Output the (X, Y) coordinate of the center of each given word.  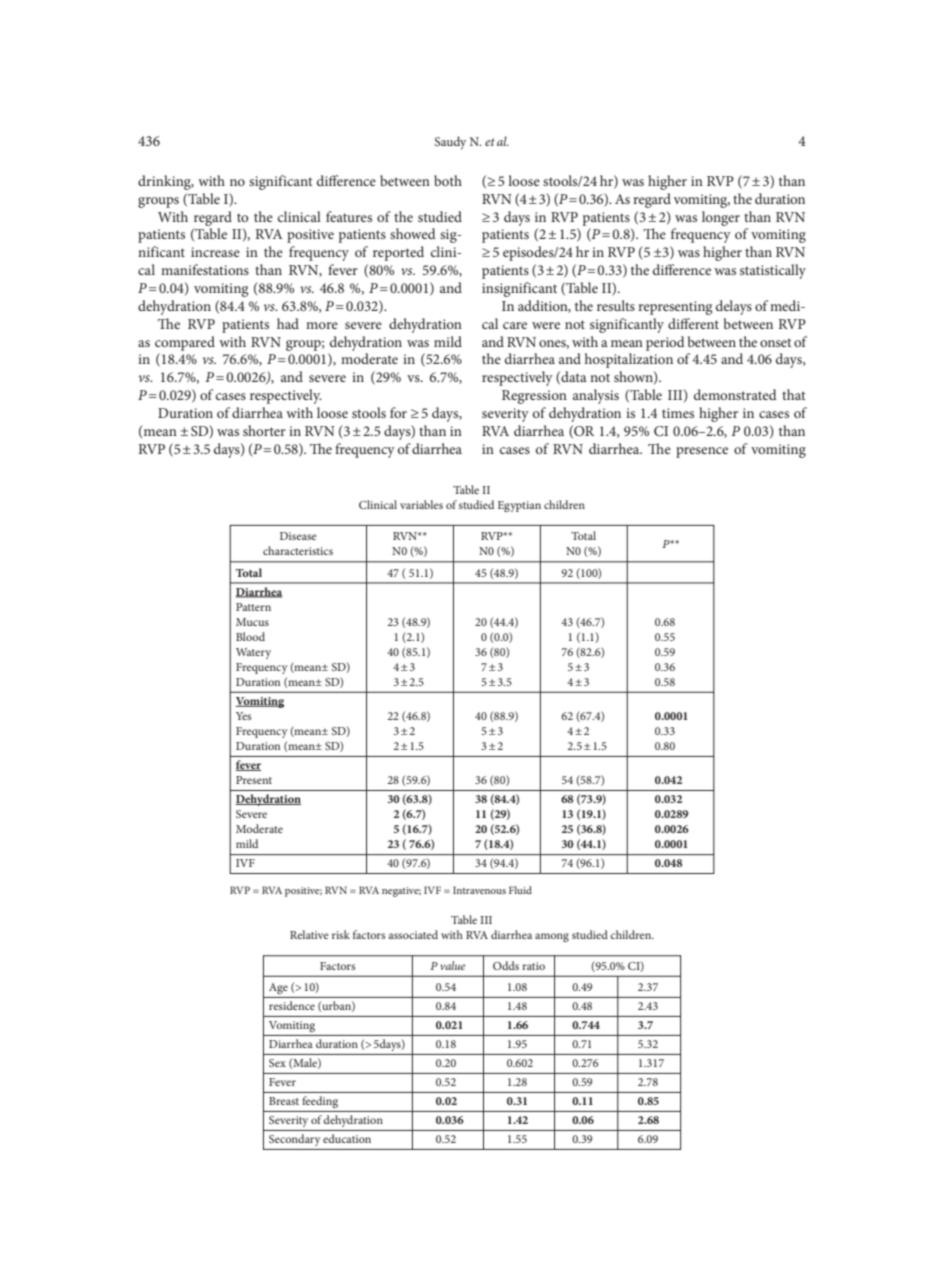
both (448, 180)
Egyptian (519, 506)
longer (721, 218)
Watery (253, 653)
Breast (284, 1101)
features (349, 216)
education (347, 1138)
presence (702, 452)
